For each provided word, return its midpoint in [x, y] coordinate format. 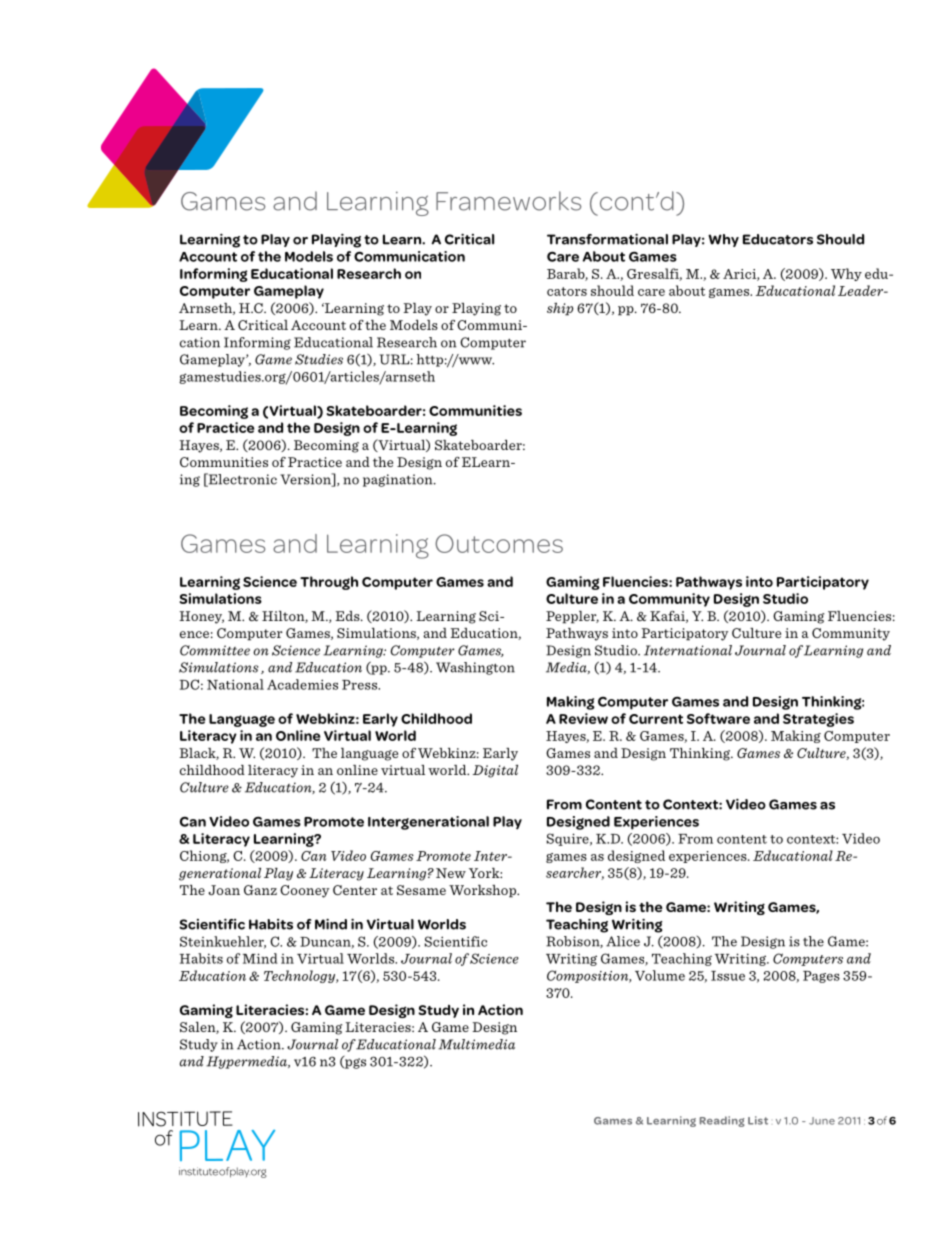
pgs [354, 1062]
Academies [302, 684]
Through [329, 583]
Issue [728, 976]
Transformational [607, 239]
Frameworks [508, 201]
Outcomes [499, 543]
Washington [475, 668]
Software [718, 718]
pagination [399, 480]
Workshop [484, 891]
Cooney [304, 891]
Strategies [818, 720]
